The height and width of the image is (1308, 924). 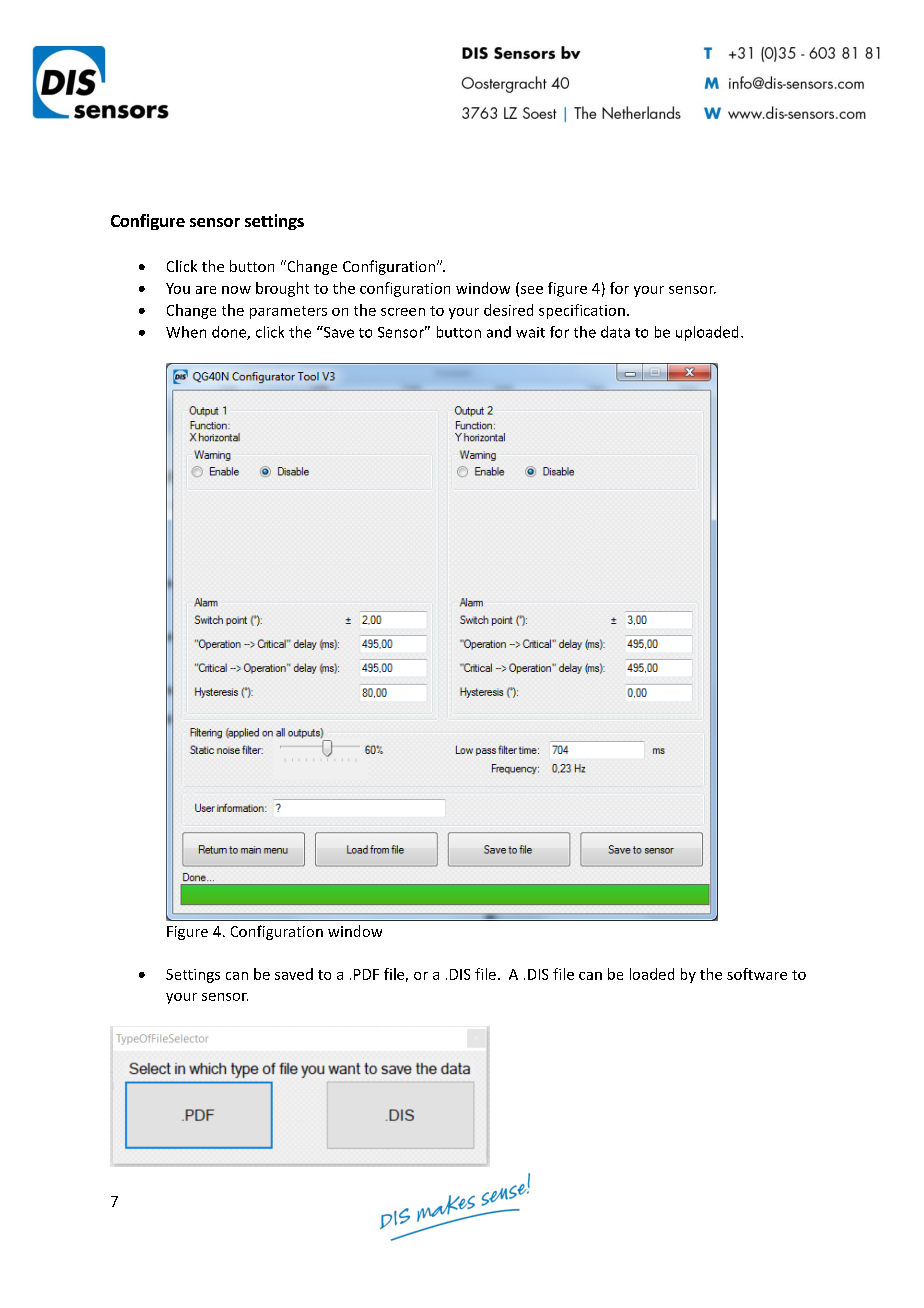 What do you see at coordinates (530, 332) in the image?
I see `wait` at bounding box center [530, 332].
